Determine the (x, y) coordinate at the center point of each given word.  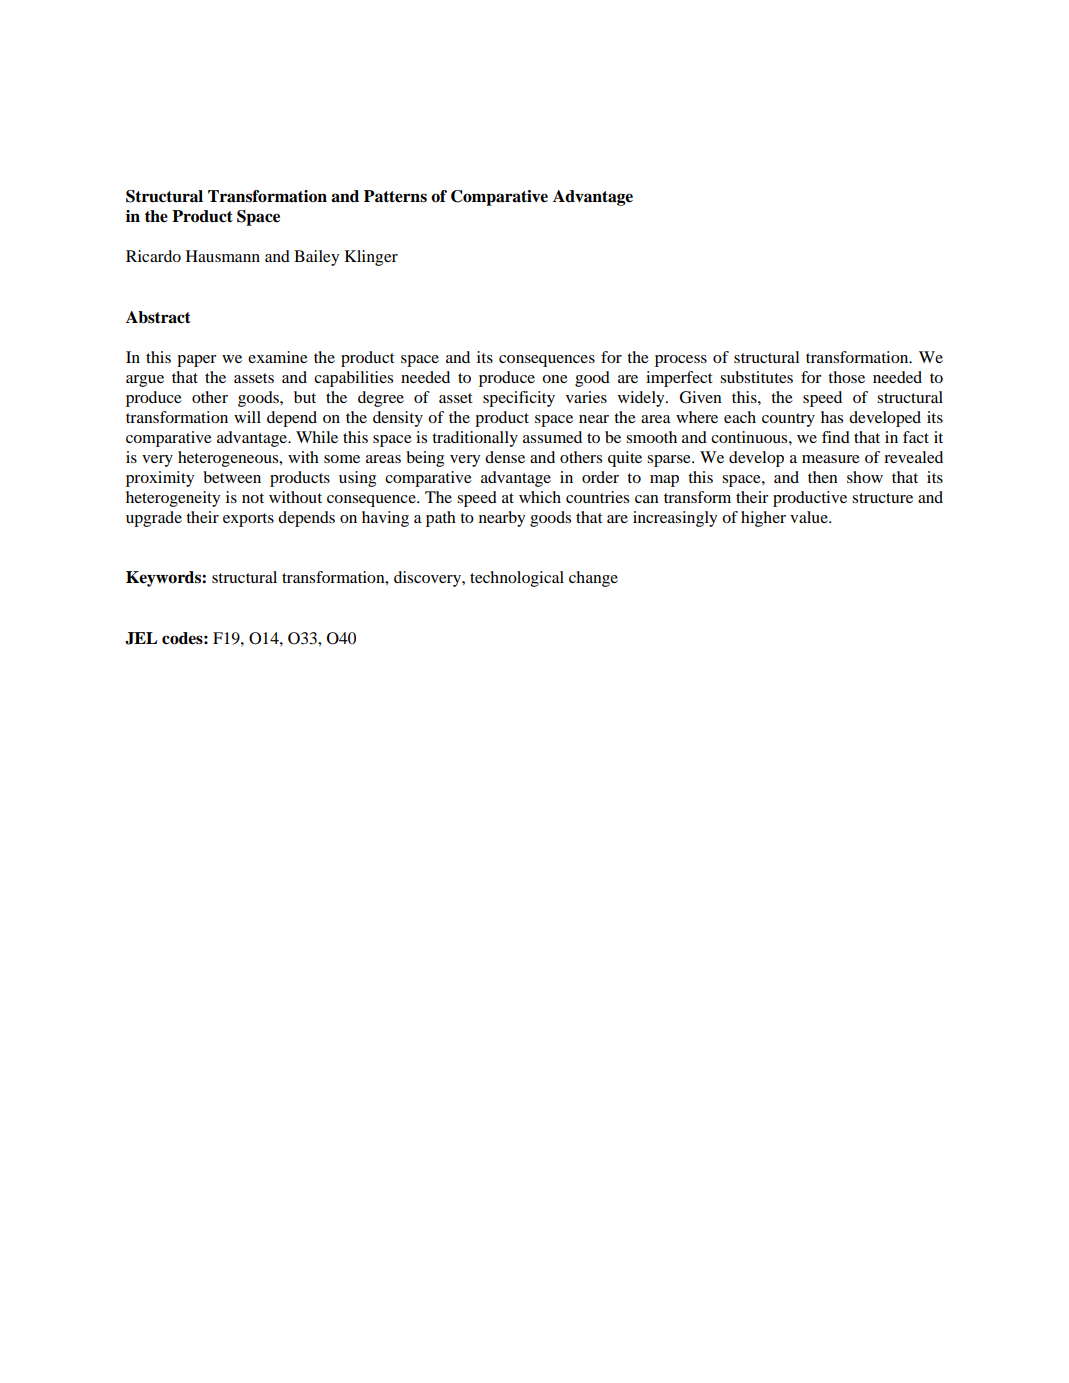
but (305, 397)
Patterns (395, 196)
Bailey (316, 258)
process (681, 361)
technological (517, 579)
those (846, 377)
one (555, 379)
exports (248, 520)
